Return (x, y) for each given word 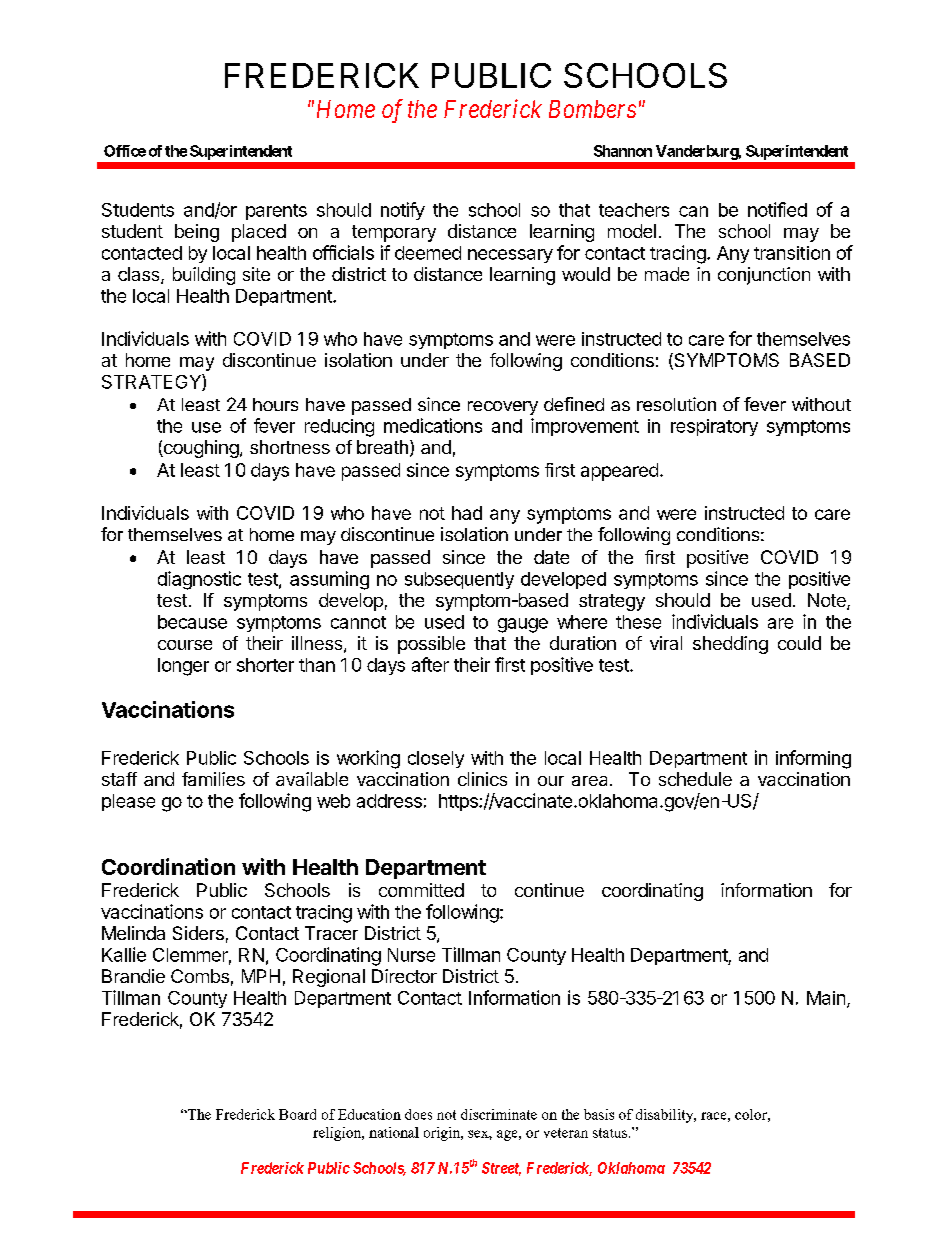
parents (276, 212)
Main (826, 998)
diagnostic (199, 580)
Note (828, 601)
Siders (198, 933)
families (213, 779)
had (467, 513)
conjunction (764, 276)
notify (403, 211)
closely (436, 759)
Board (297, 1114)
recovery (503, 408)
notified (777, 209)
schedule (695, 779)
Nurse (411, 955)
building (204, 276)
